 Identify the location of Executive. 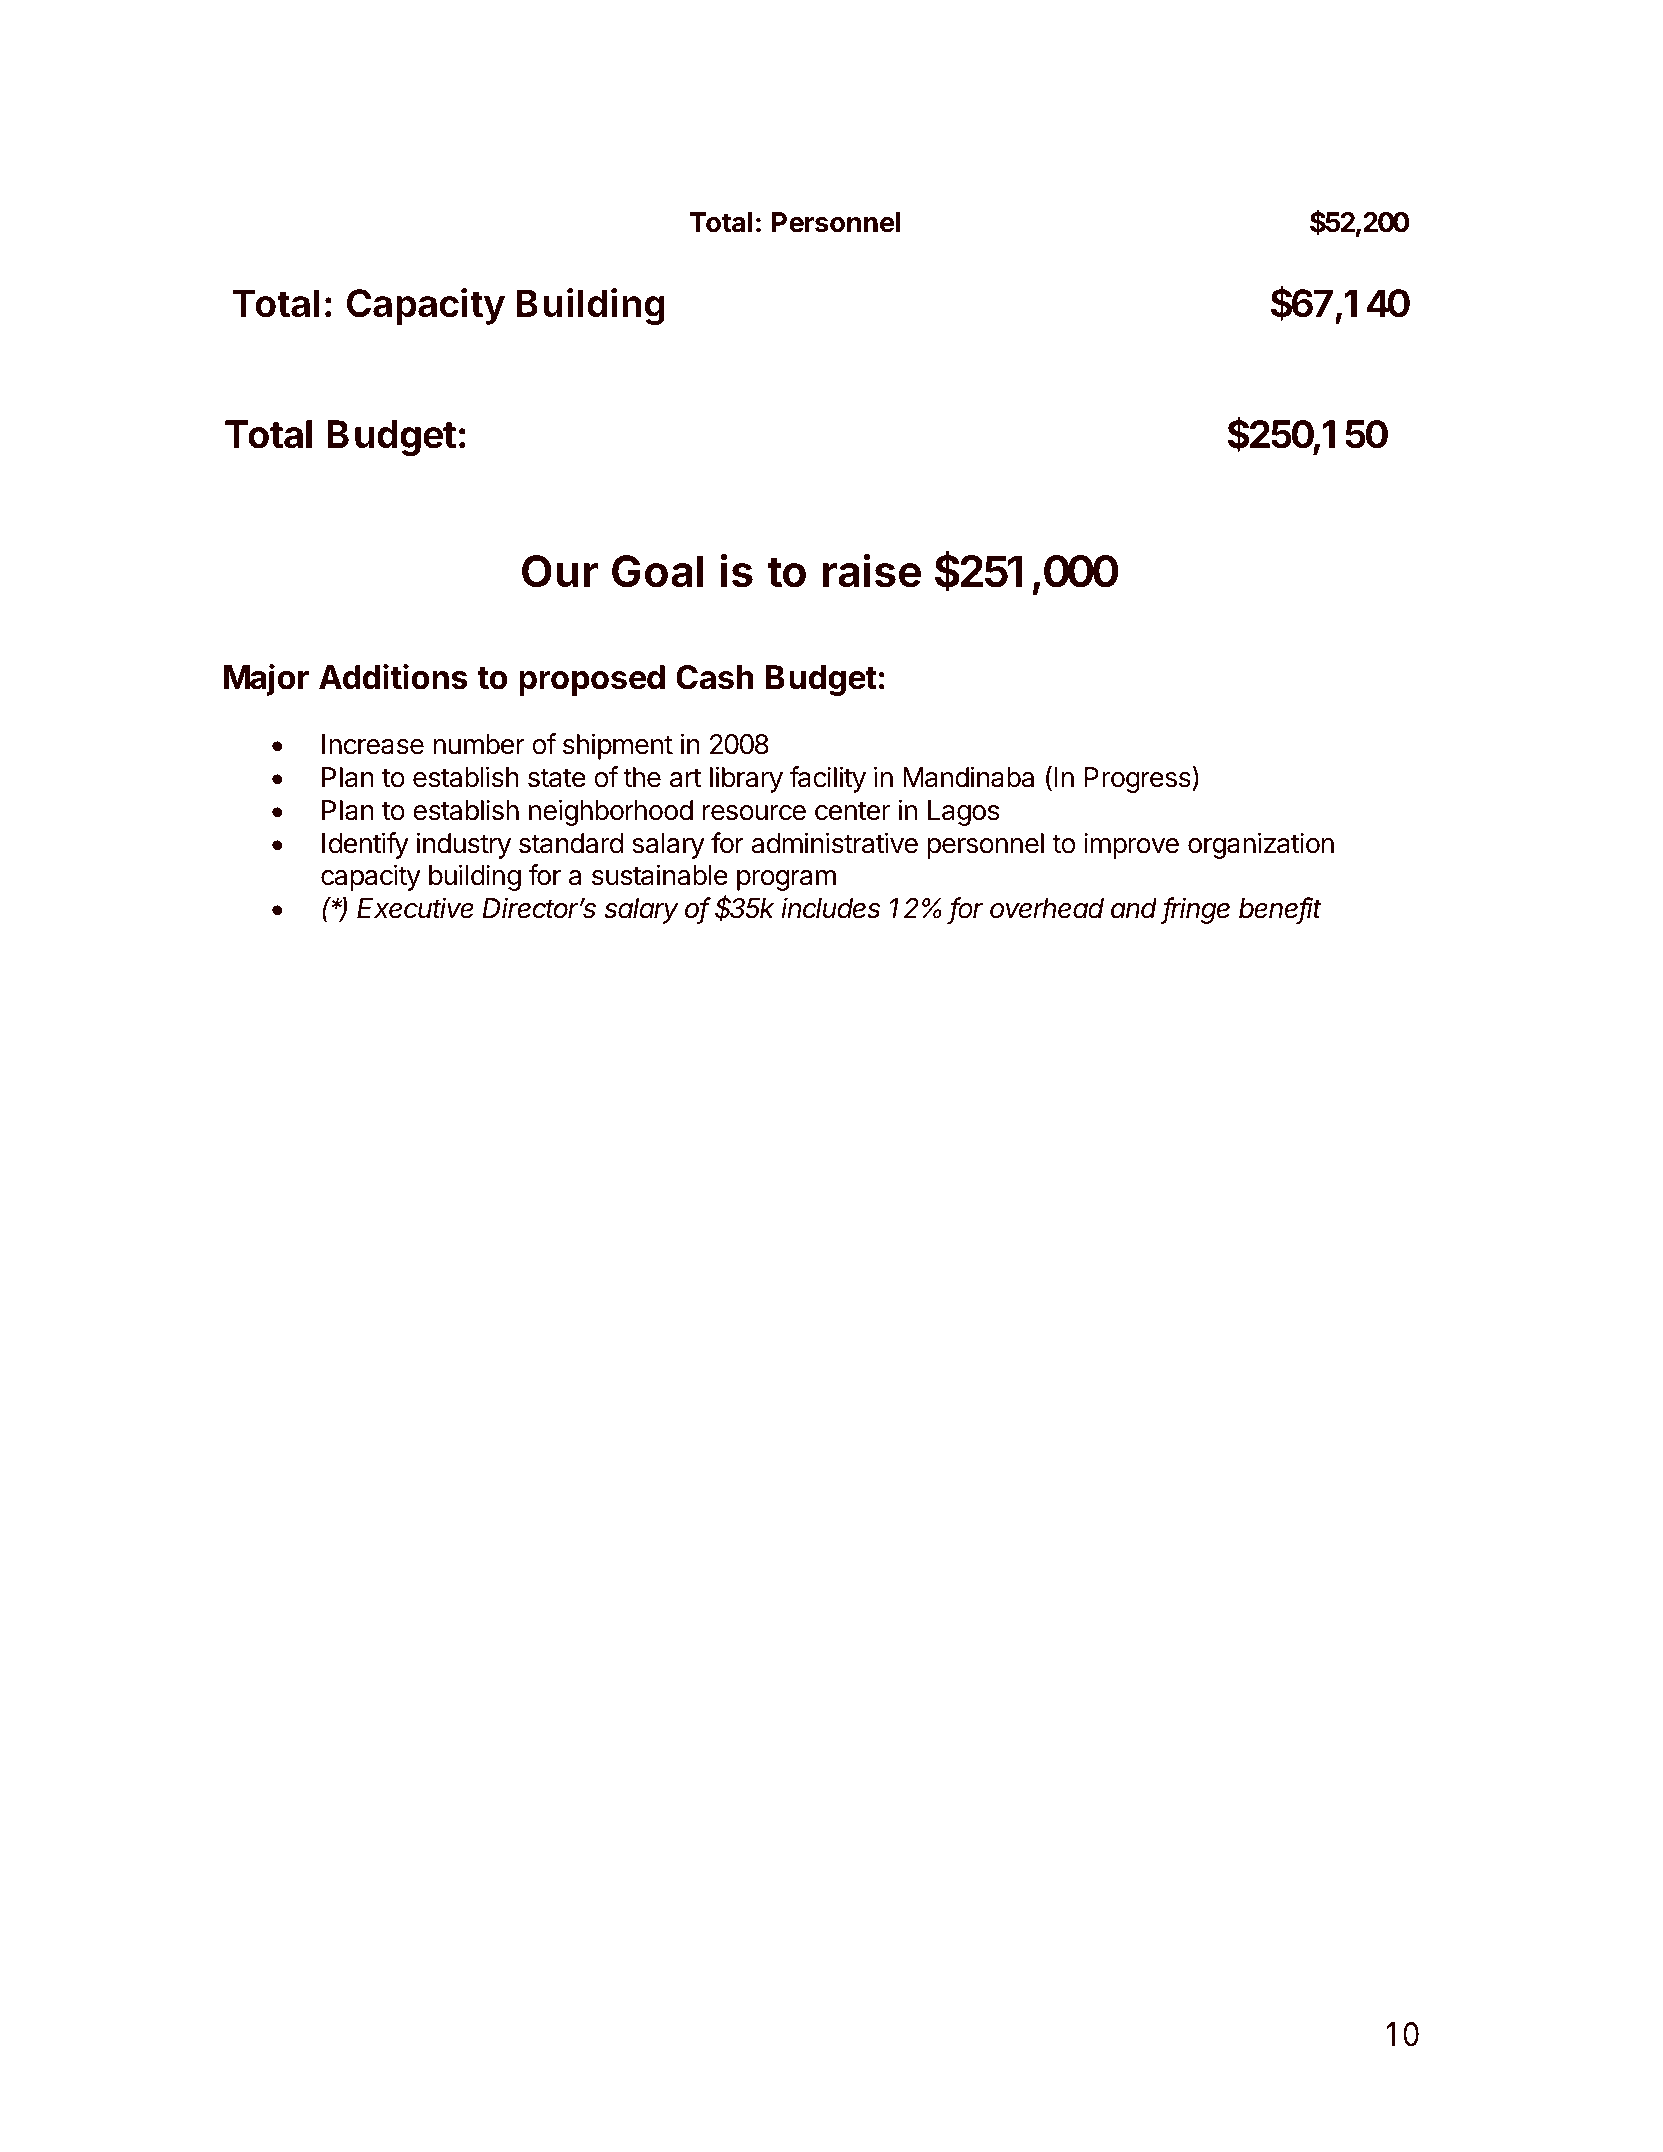
(415, 908).
